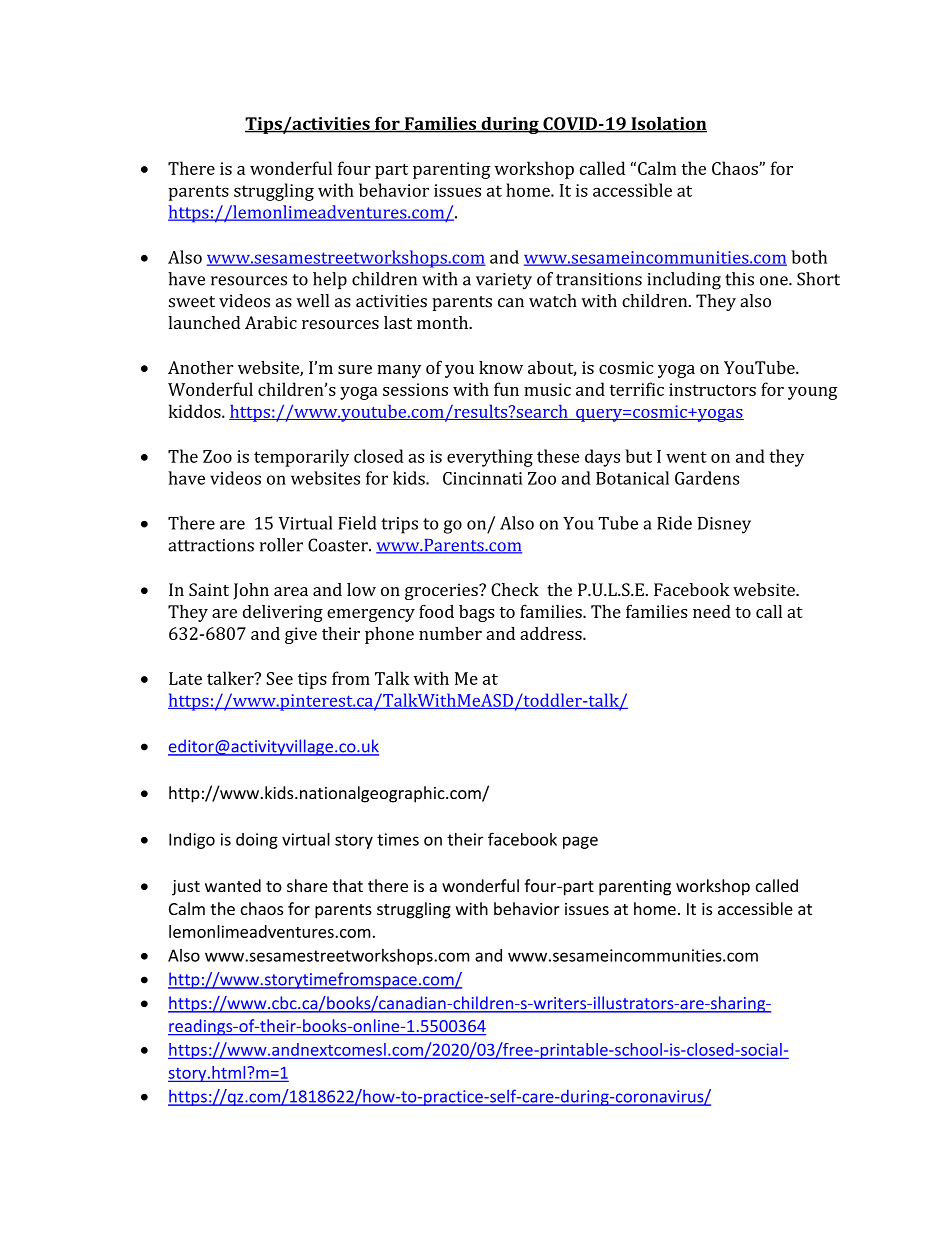  What do you see at coordinates (482, 478) in the screenshot?
I see `Cincinnati` at bounding box center [482, 478].
